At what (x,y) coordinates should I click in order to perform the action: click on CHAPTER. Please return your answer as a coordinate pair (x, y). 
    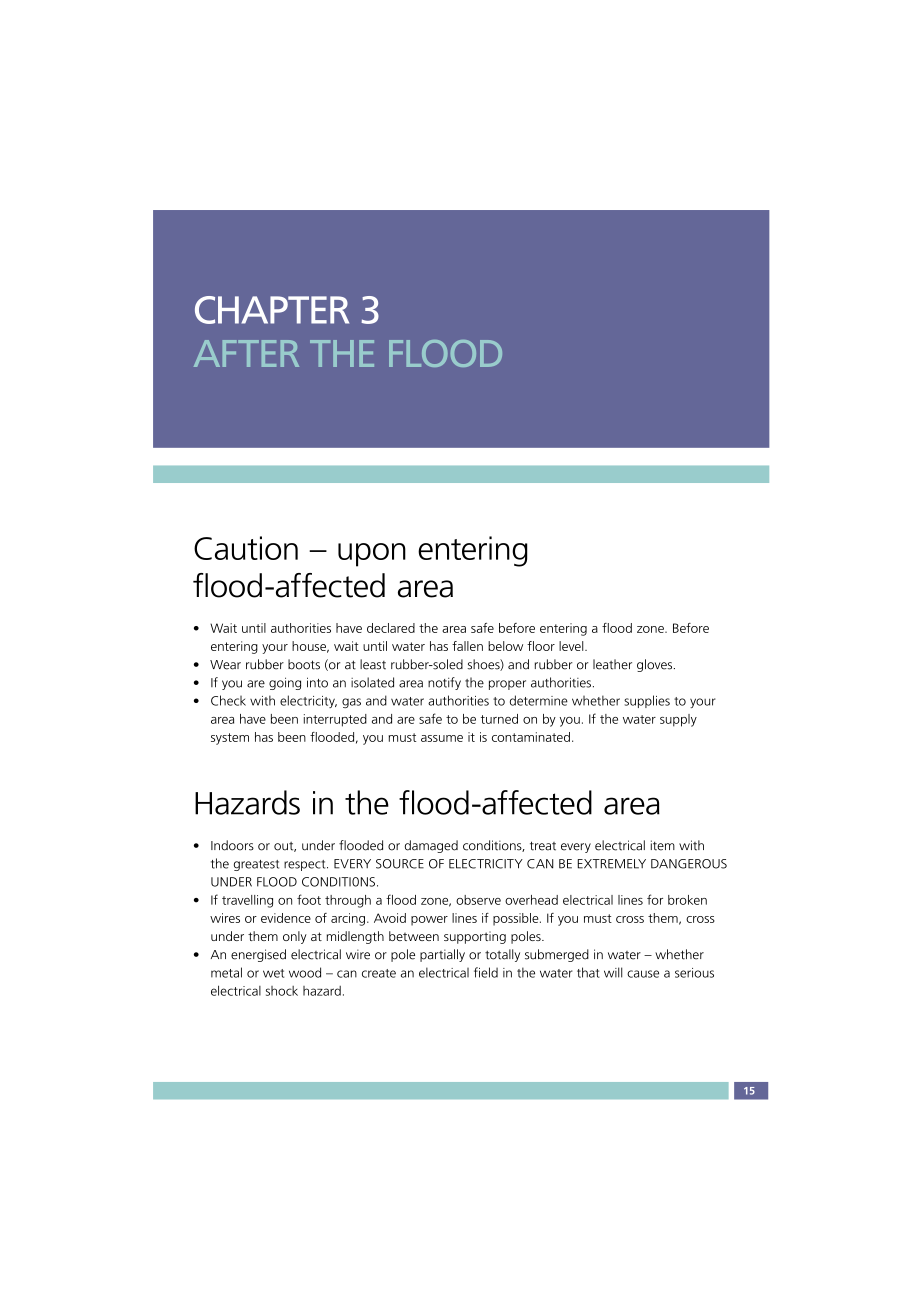
    Looking at the image, I should click on (272, 310).
